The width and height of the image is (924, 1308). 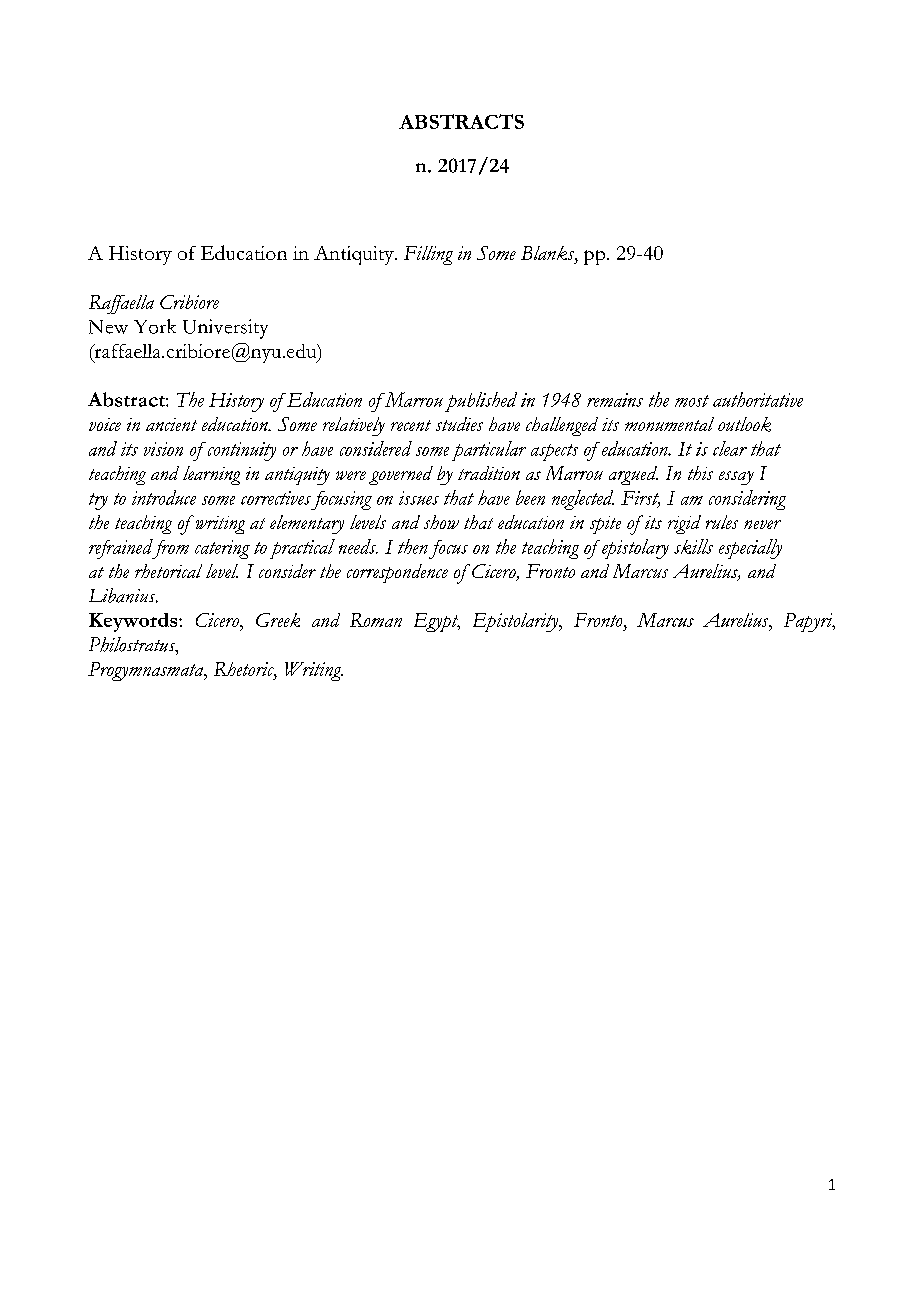 I want to click on rules, so click(x=722, y=522).
